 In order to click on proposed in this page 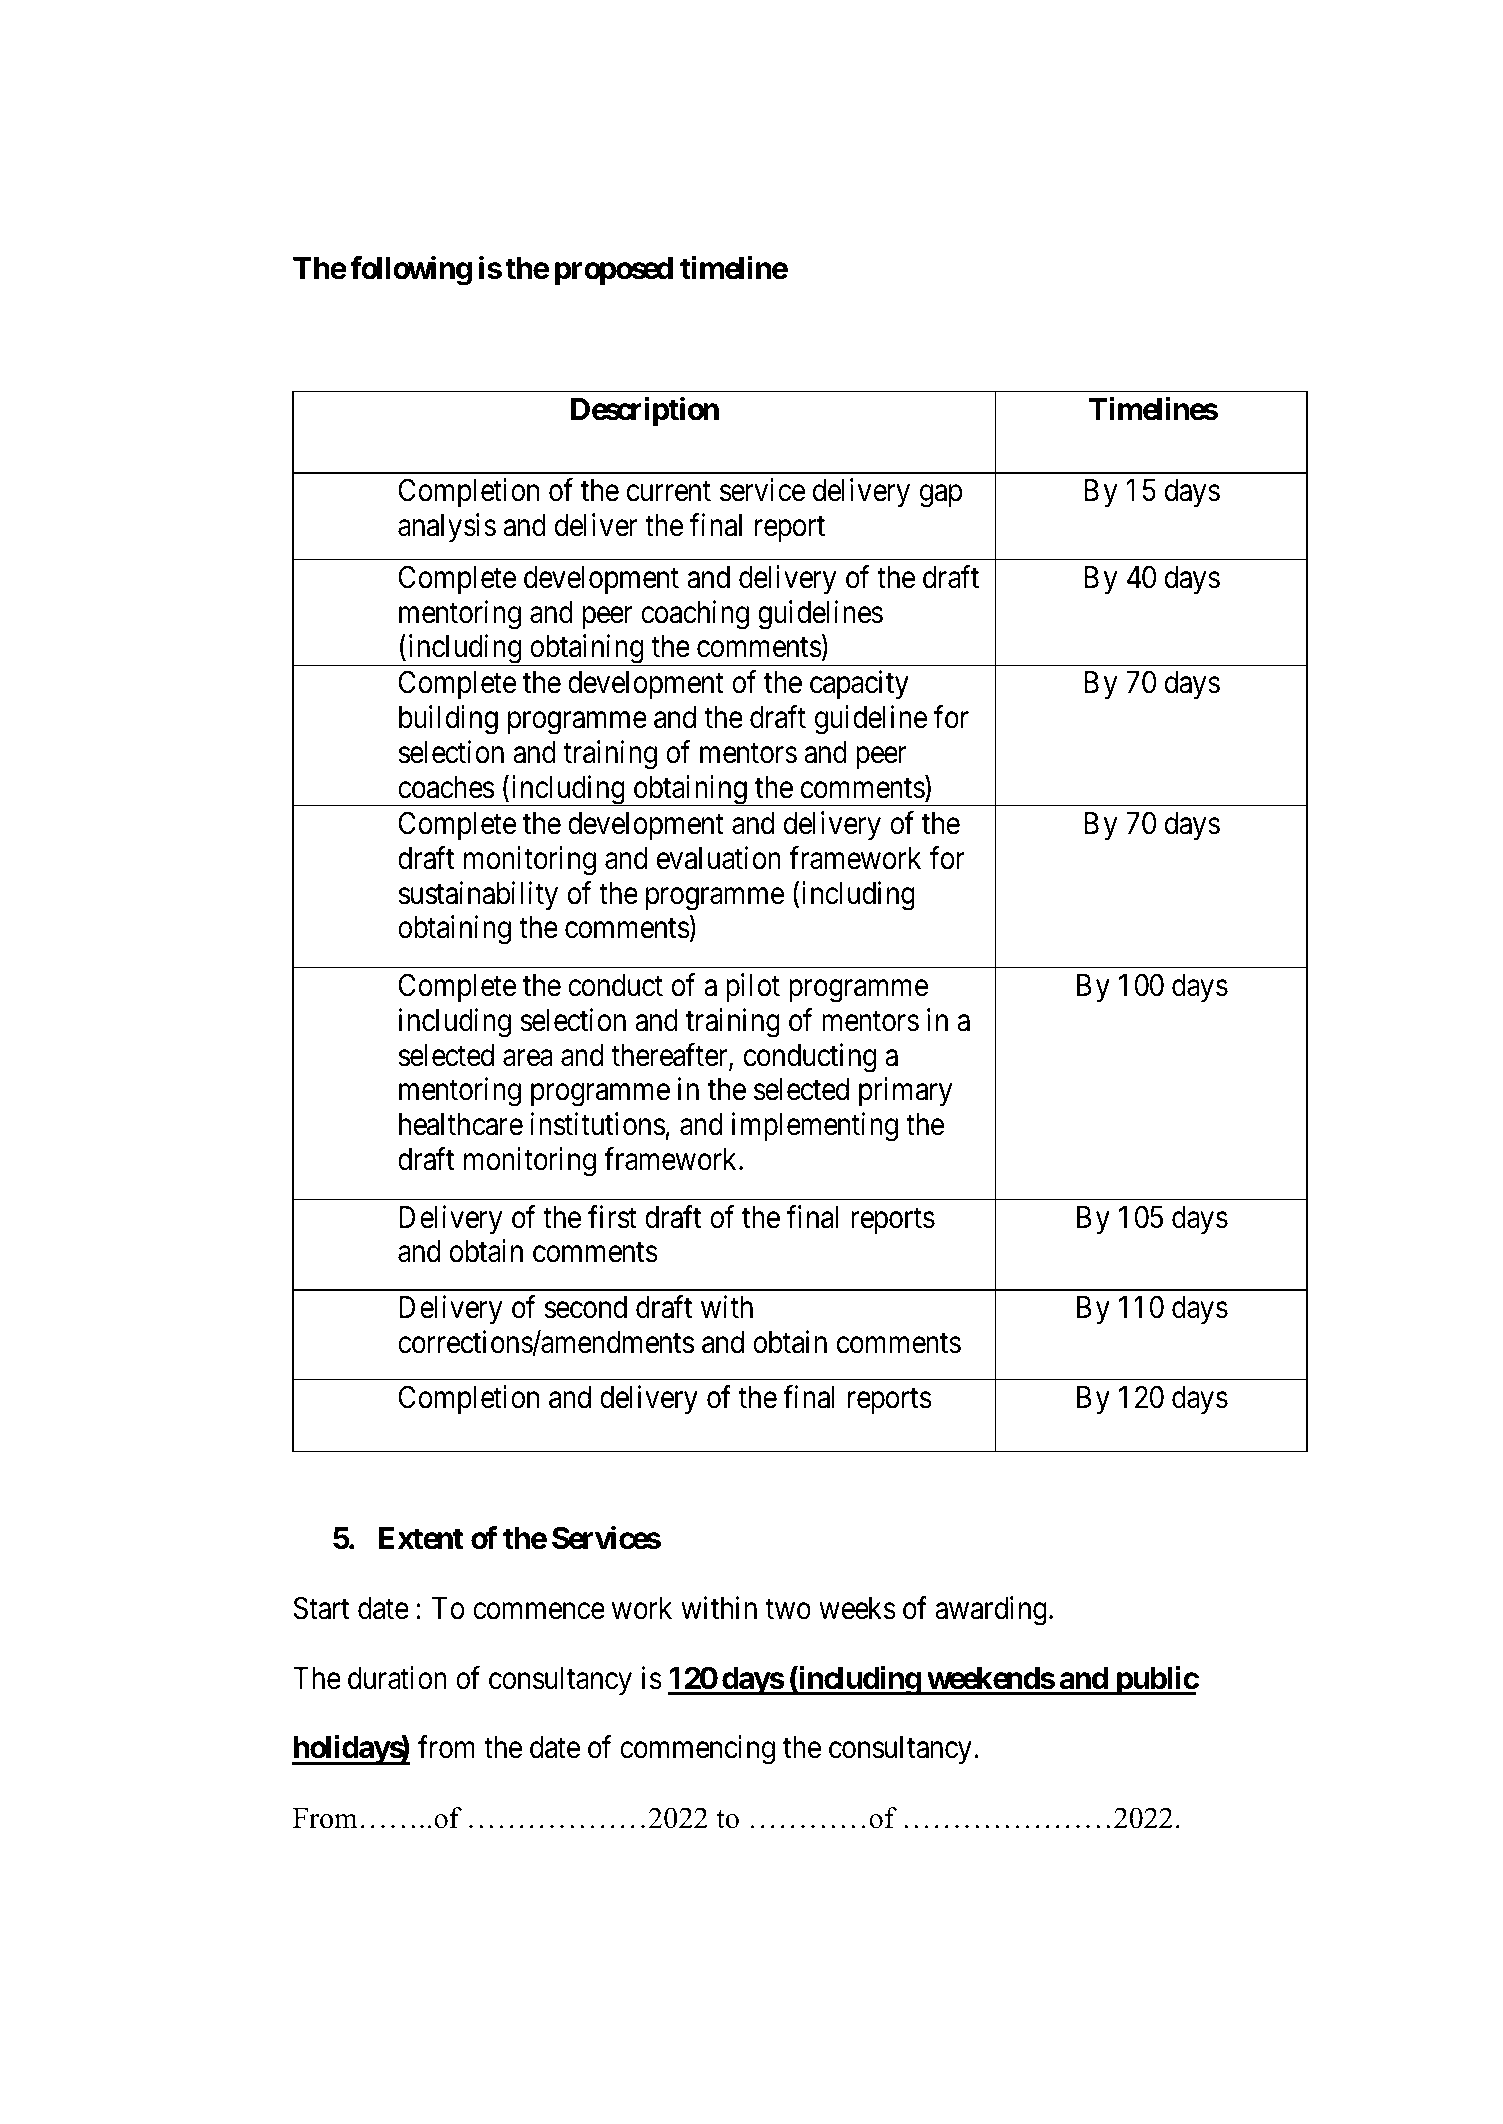, I will do `click(614, 271)`.
